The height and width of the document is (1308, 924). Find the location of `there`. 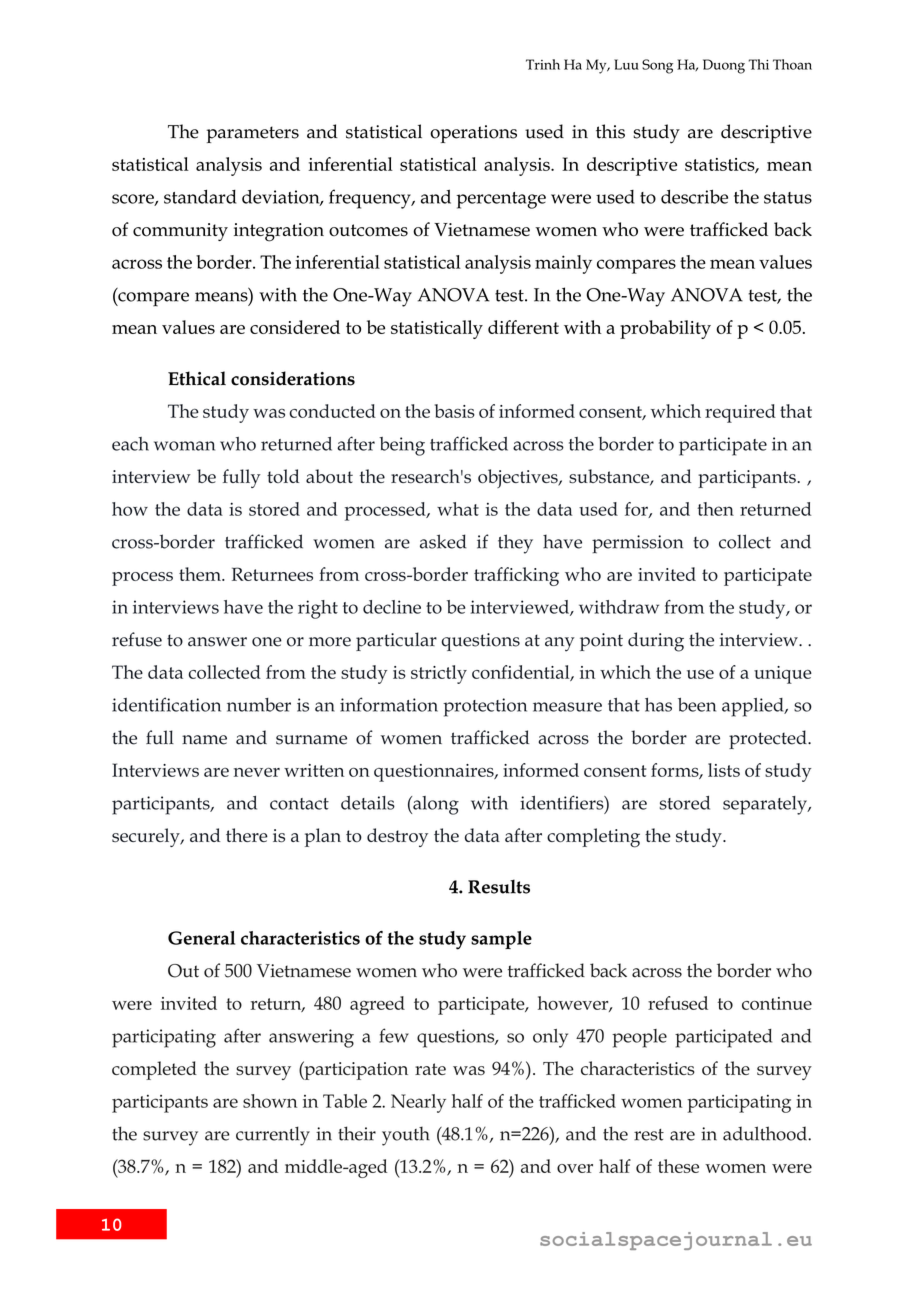

there is located at coordinates (247, 835).
